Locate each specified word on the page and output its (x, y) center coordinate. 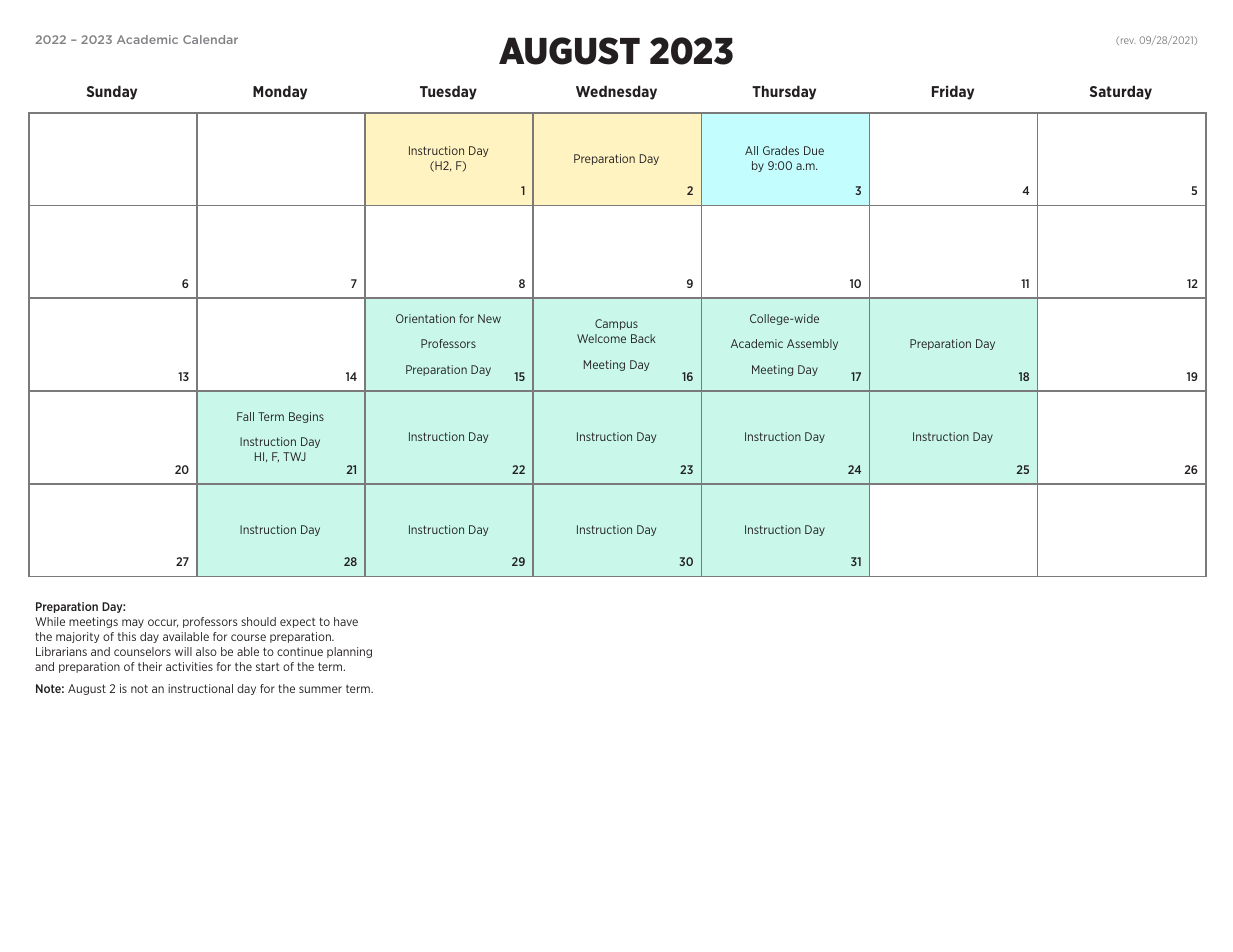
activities (189, 666)
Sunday (112, 93)
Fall (245, 416)
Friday (953, 93)
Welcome (601, 338)
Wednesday (616, 93)
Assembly (812, 344)
